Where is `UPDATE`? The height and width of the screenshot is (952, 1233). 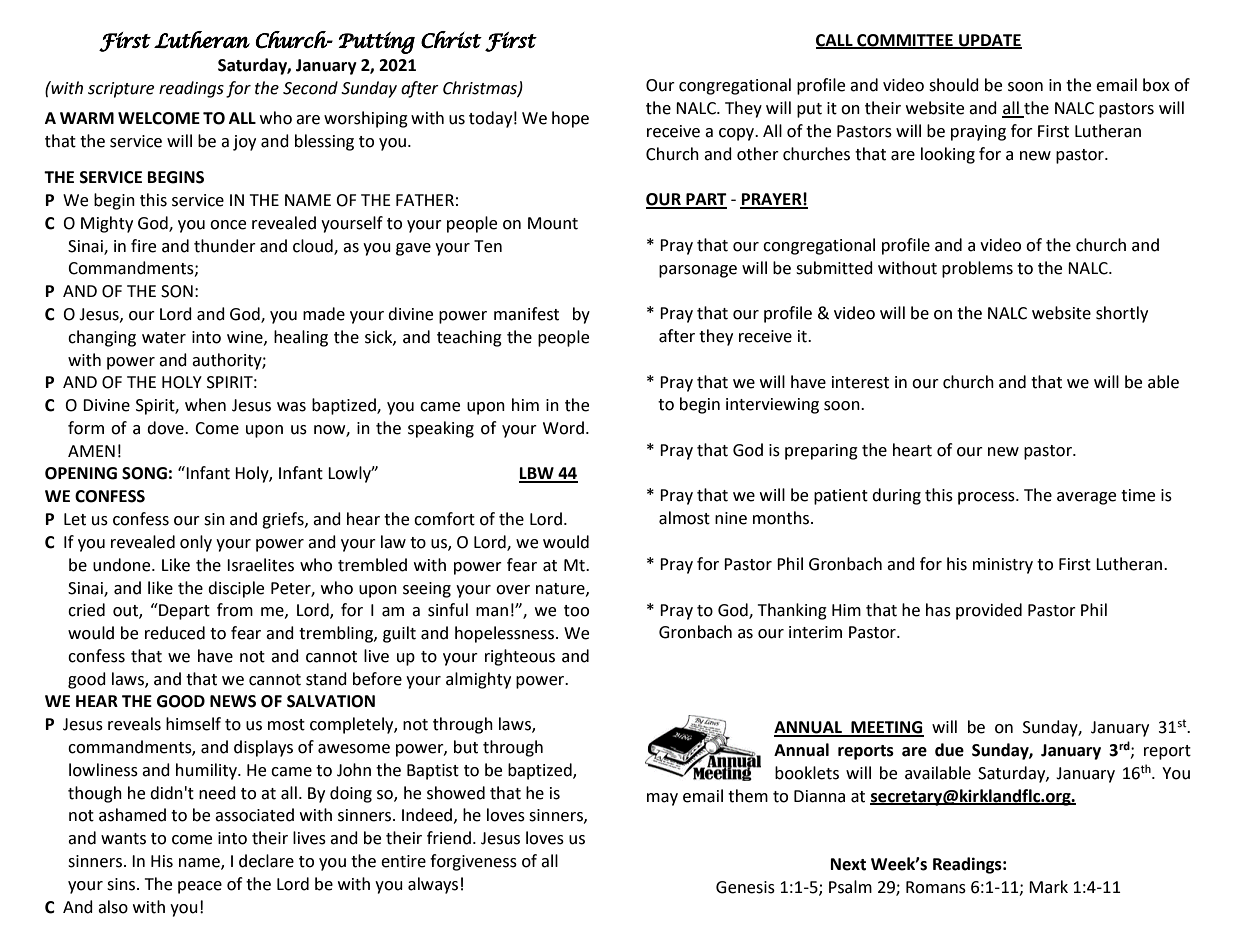 UPDATE is located at coordinates (989, 41).
